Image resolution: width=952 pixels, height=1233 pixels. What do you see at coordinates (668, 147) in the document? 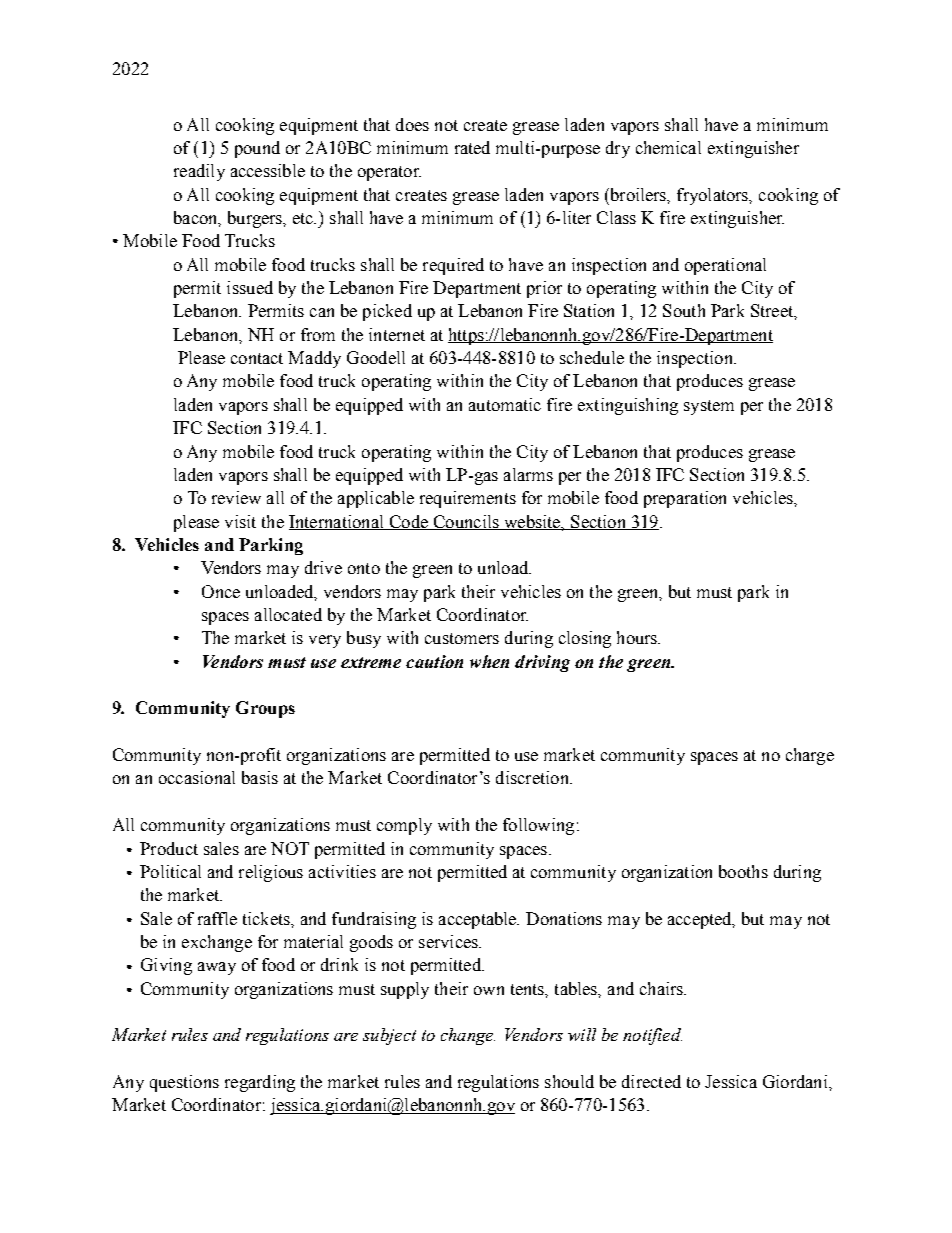
I see `chemical` at bounding box center [668, 147].
